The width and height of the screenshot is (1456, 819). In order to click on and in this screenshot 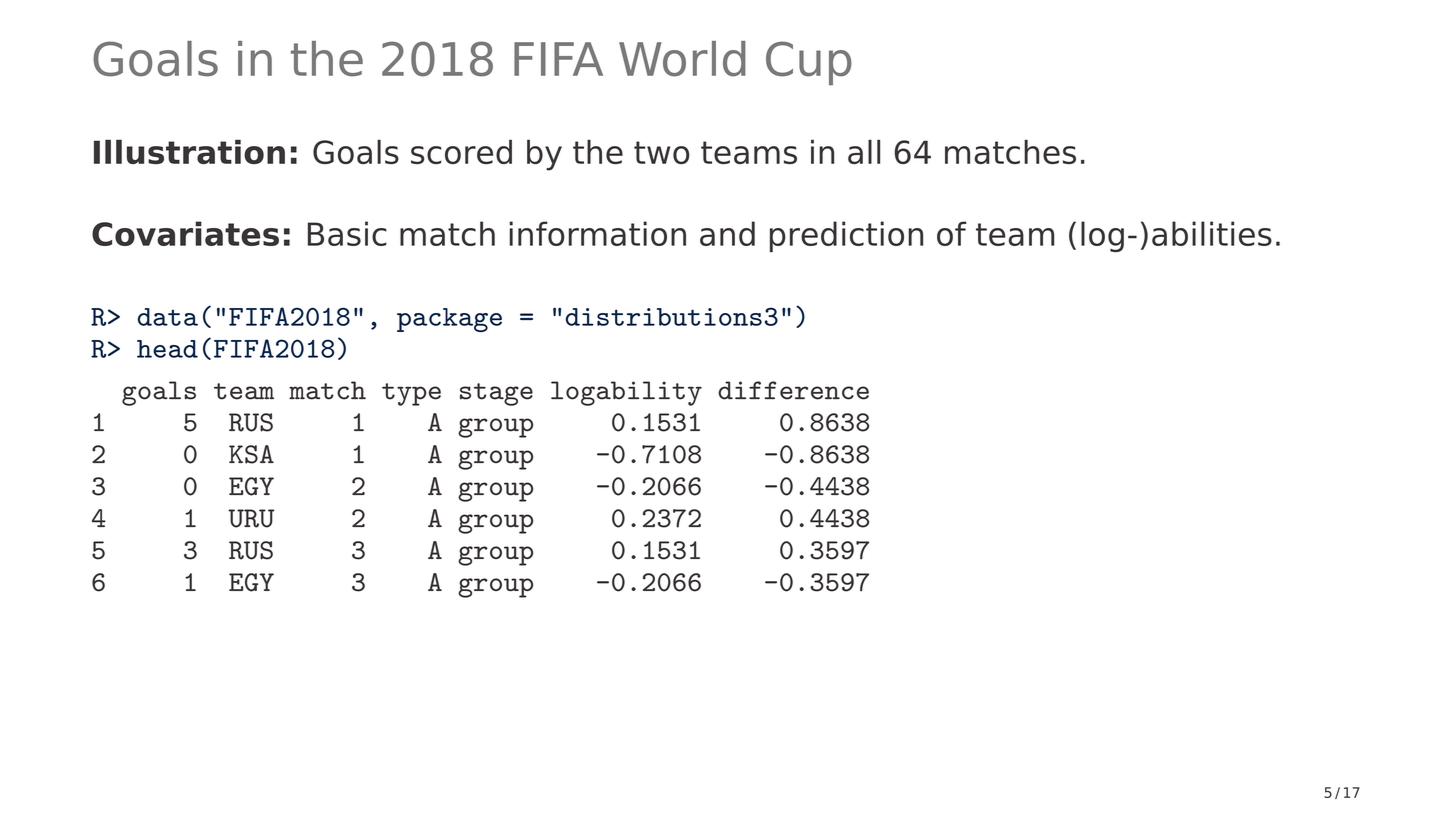, I will do `click(727, 233)`.
